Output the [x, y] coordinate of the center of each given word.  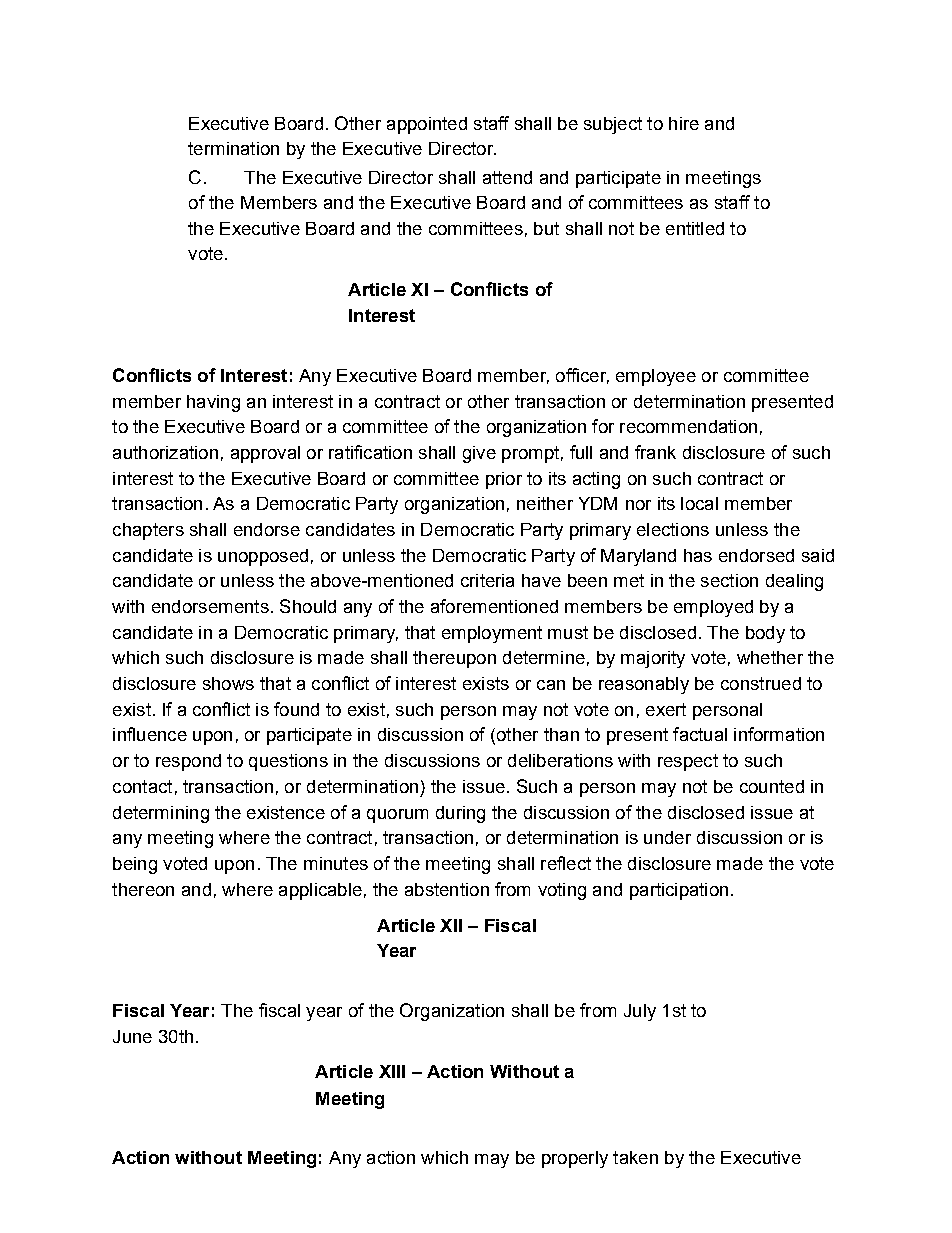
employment [492, 634]
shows [228, 683]
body [765, 634]
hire [684, 123]
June [132, 1036]
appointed [427, 125]
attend [507, 177]
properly [575, 1159]
